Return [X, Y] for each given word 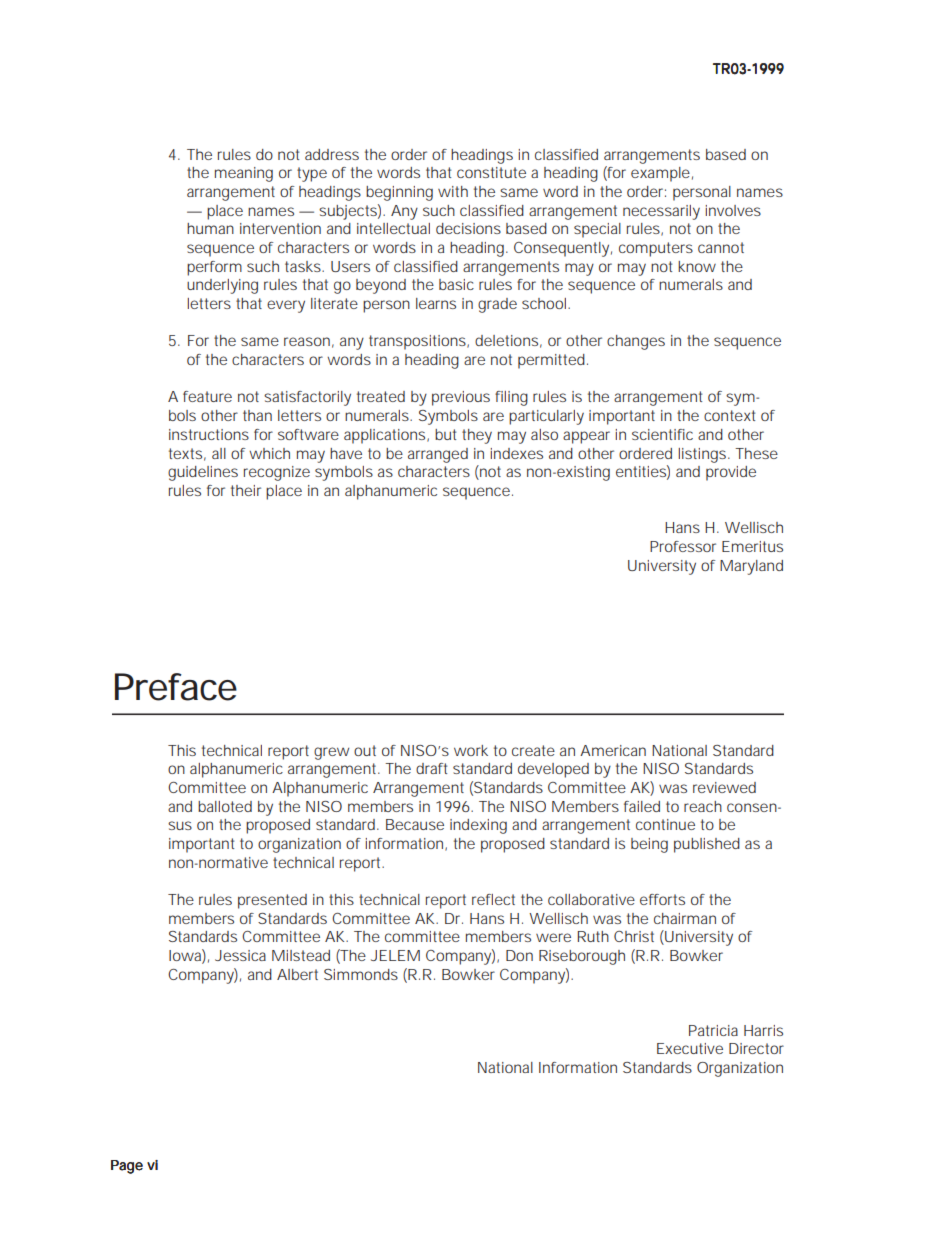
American [613, 750]
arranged [438, 455]
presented [272, 901]
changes [636, 342]
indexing [478, 826]
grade [497, 305]
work [471, 750]
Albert [297, 974]
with [453, 191]
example [660, 174]
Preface [176, 687]
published [707, 845]
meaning [244, 174]
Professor [683, 546]
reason [307, 341]
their [246, 490]
